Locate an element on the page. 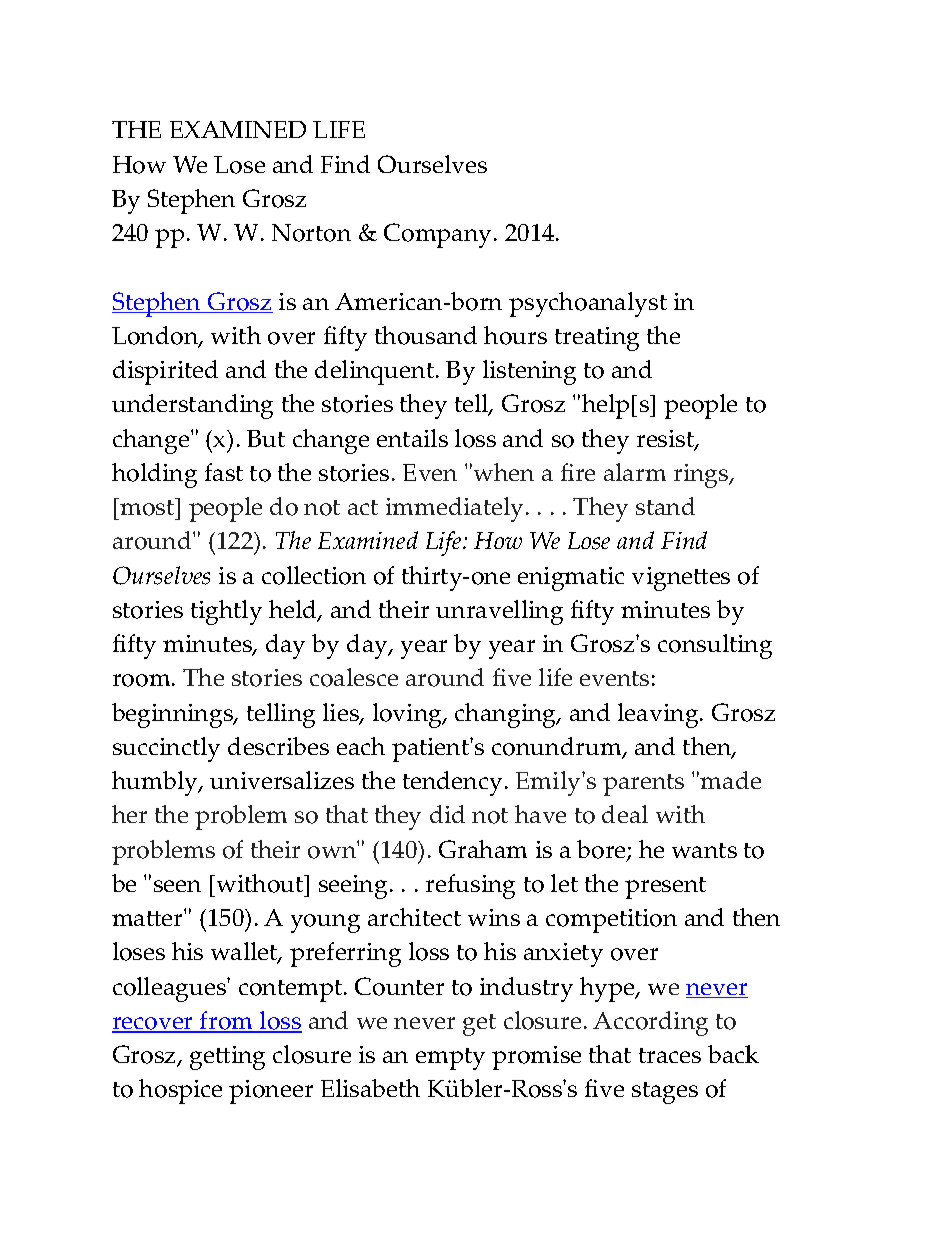 Image resolution: width=952 pixels, height=1233 pixels. Company is located at coordinates (439, 235).
